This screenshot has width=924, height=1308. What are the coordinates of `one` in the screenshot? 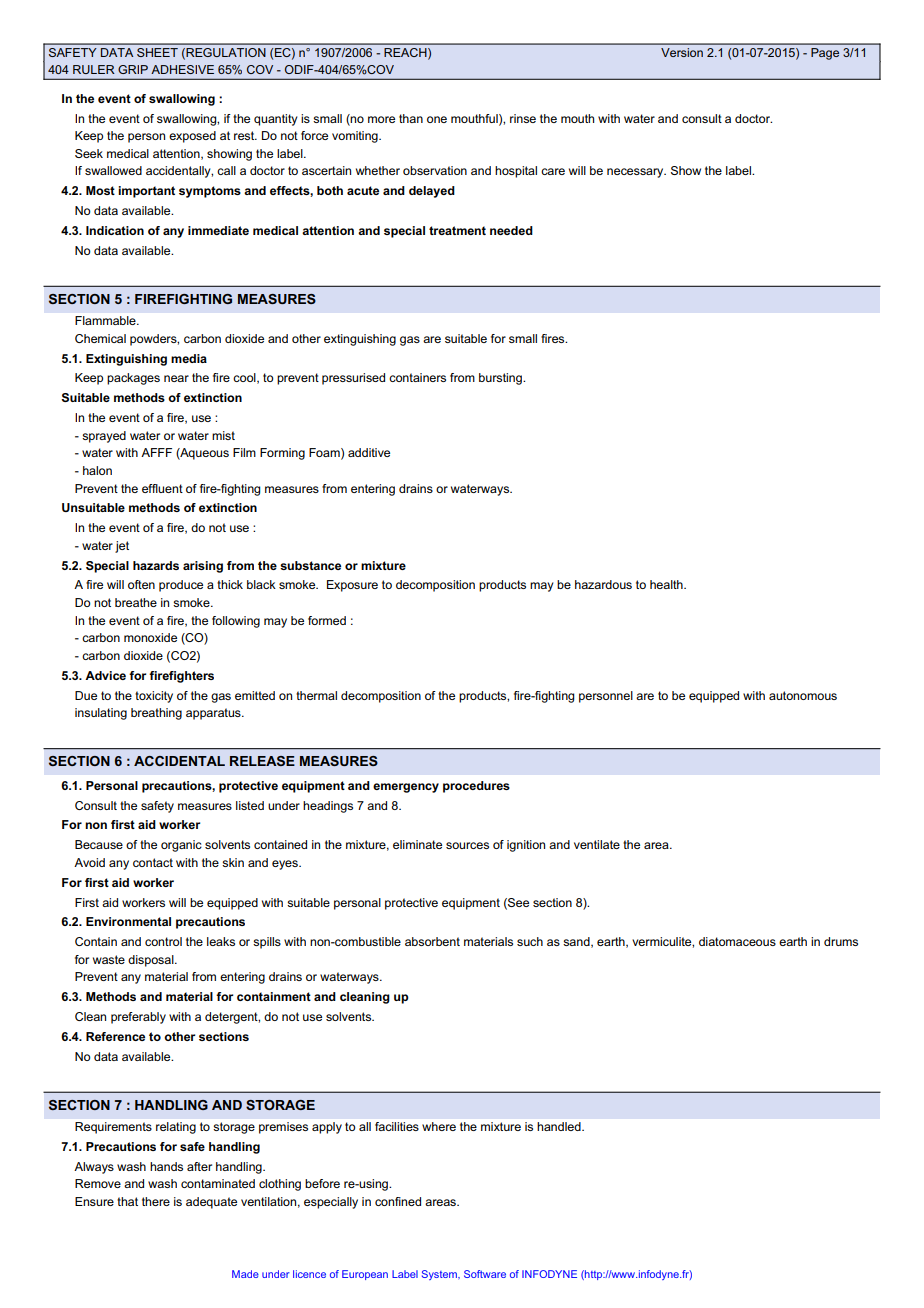 It's located at (437, 119).
